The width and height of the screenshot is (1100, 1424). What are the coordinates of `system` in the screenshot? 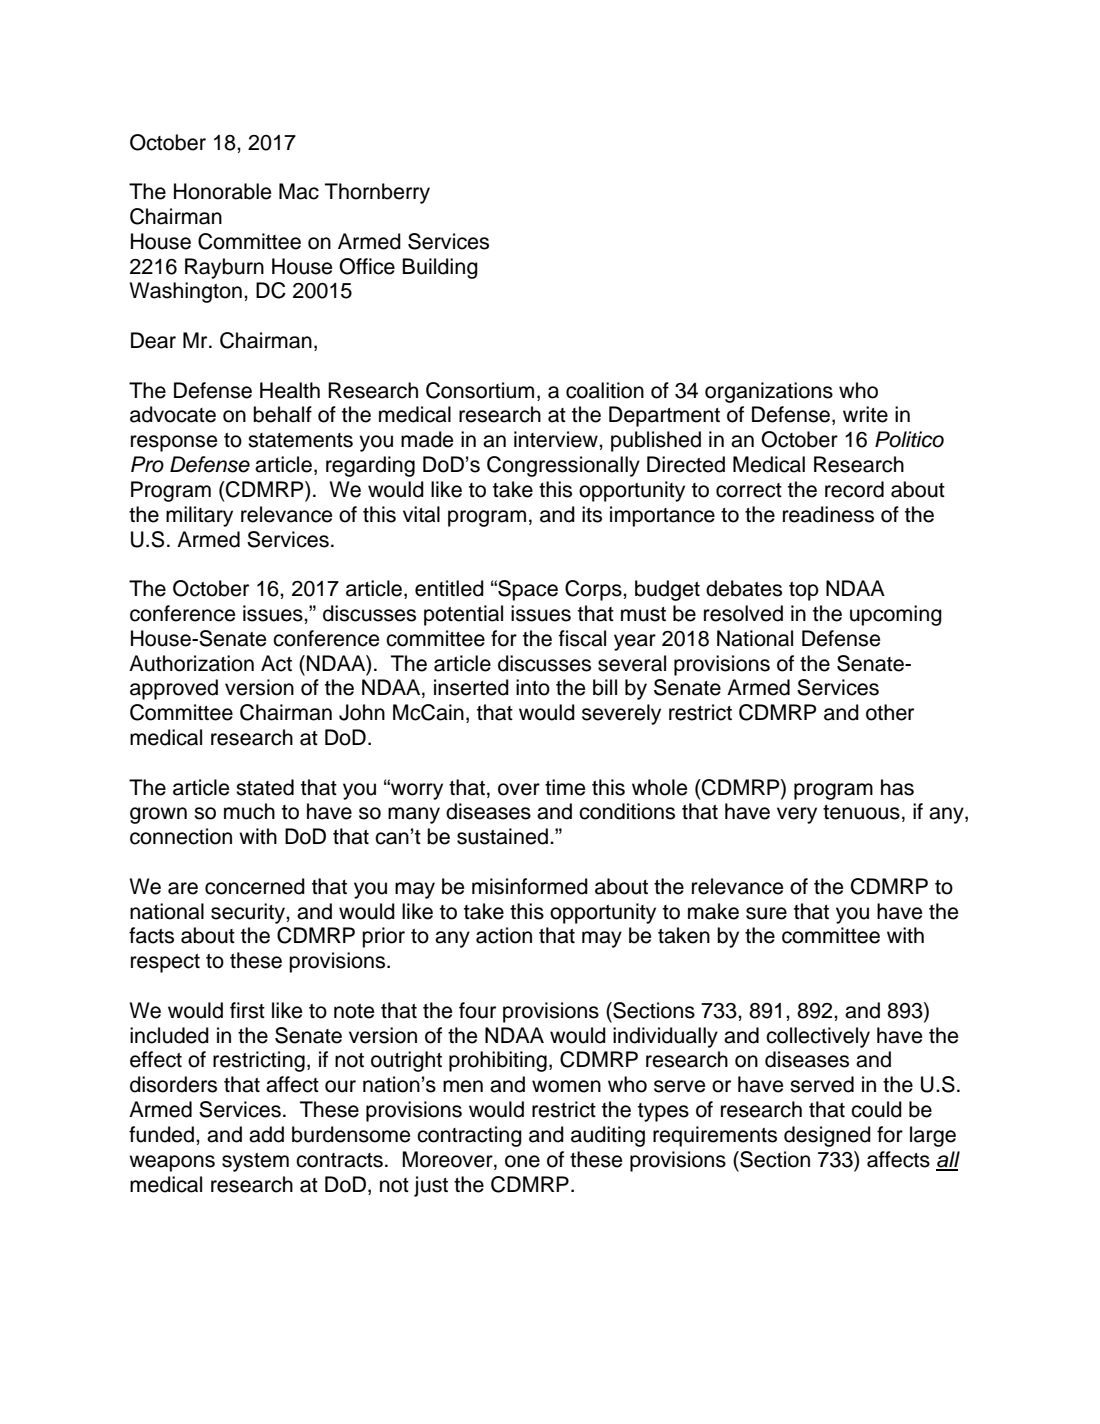 It's located at (255, 1162).
